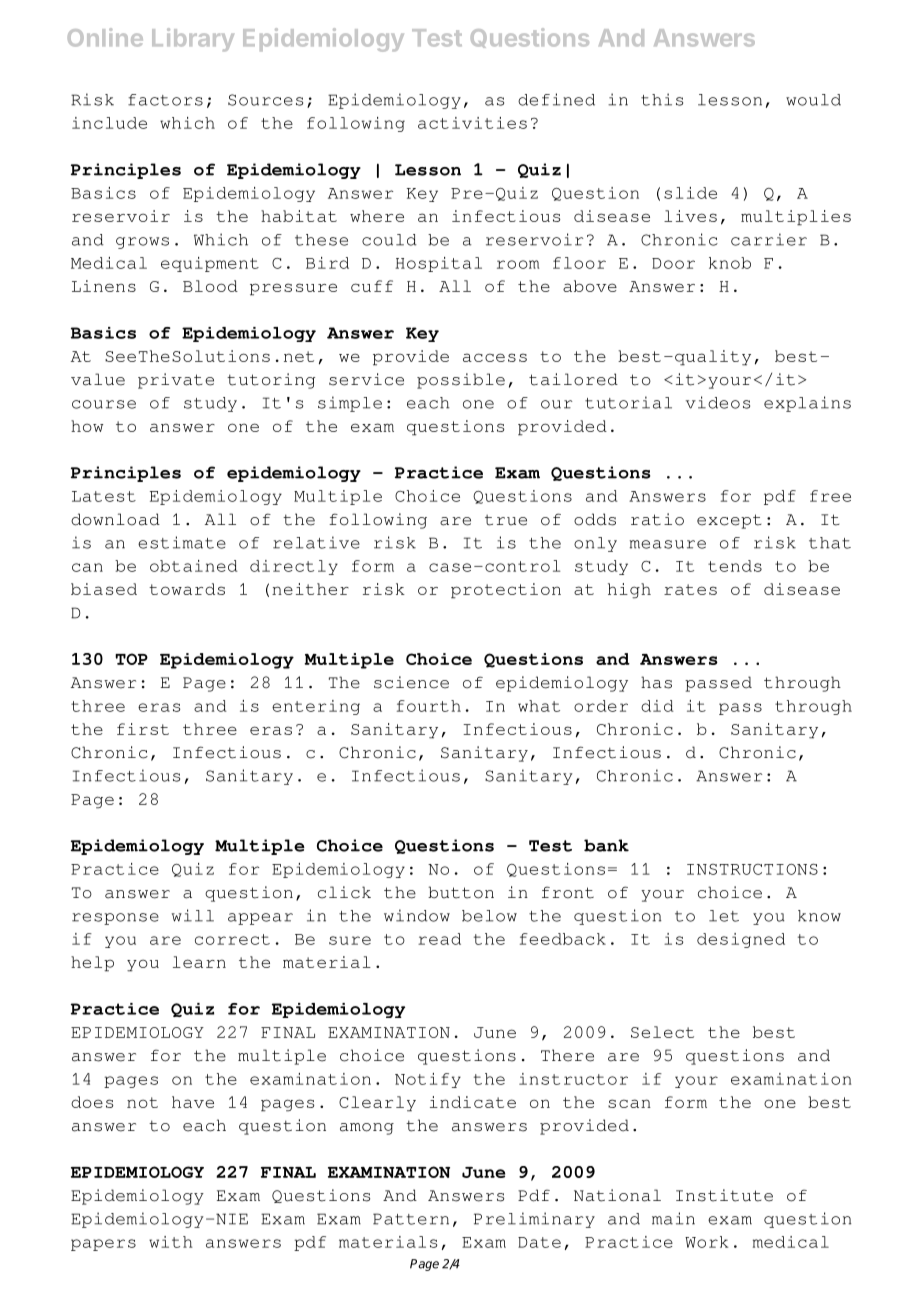  I want to click on will, so click(193, 915).
